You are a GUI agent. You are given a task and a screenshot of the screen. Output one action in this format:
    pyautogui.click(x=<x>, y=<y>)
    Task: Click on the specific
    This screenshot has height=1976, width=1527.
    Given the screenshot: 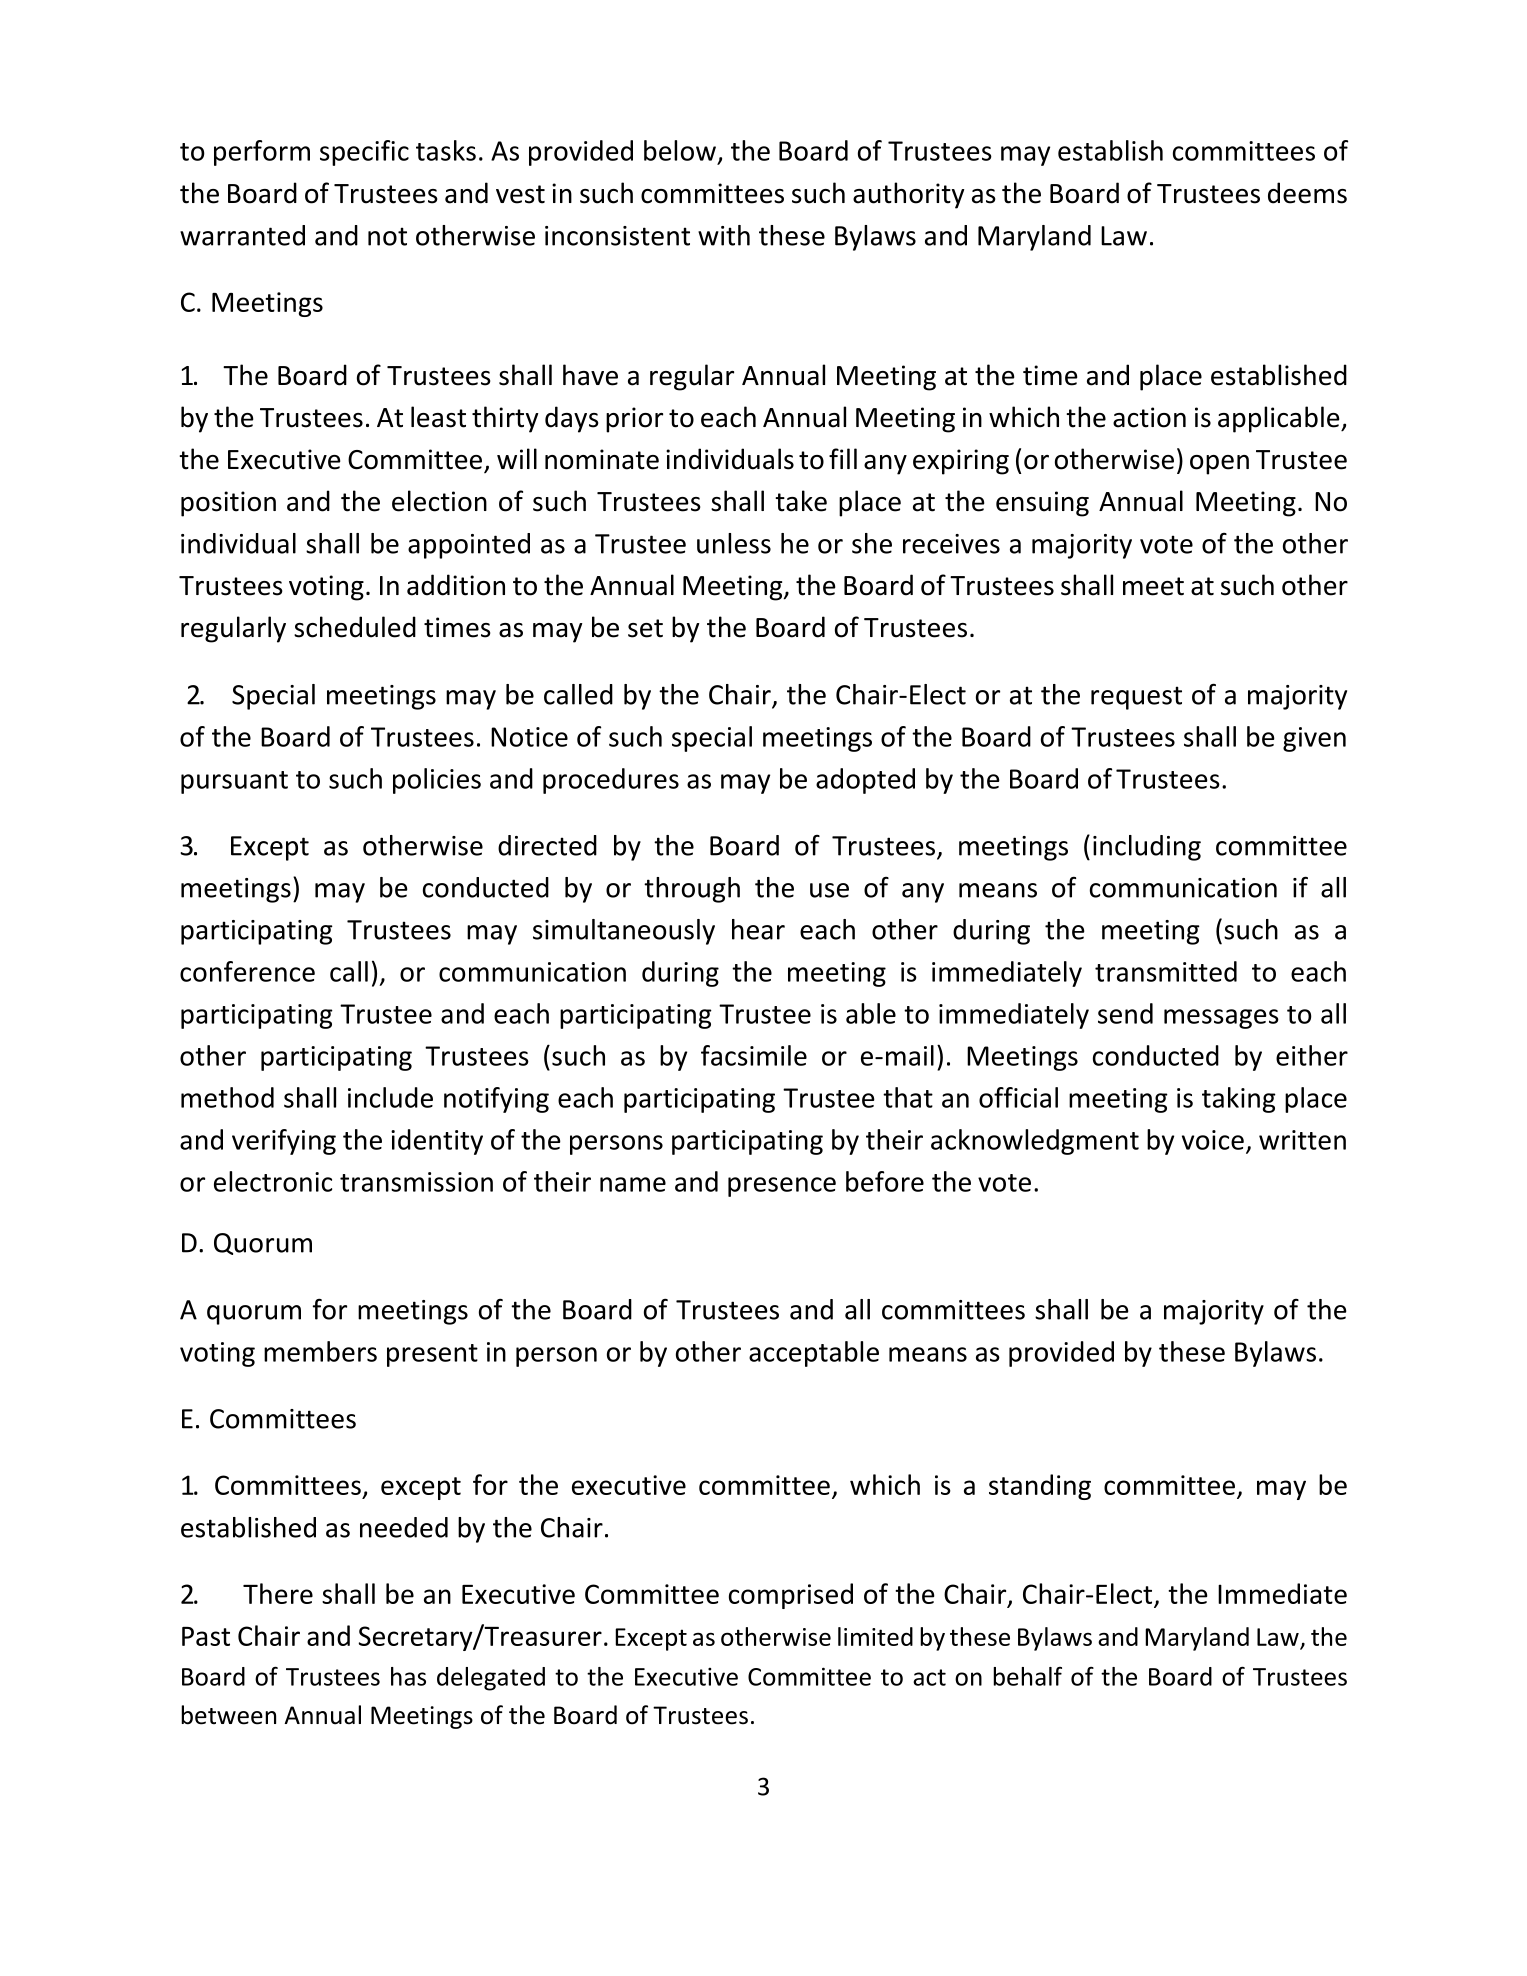 What is the action you would take?
    pyautogui.click(x=364, y=153)
